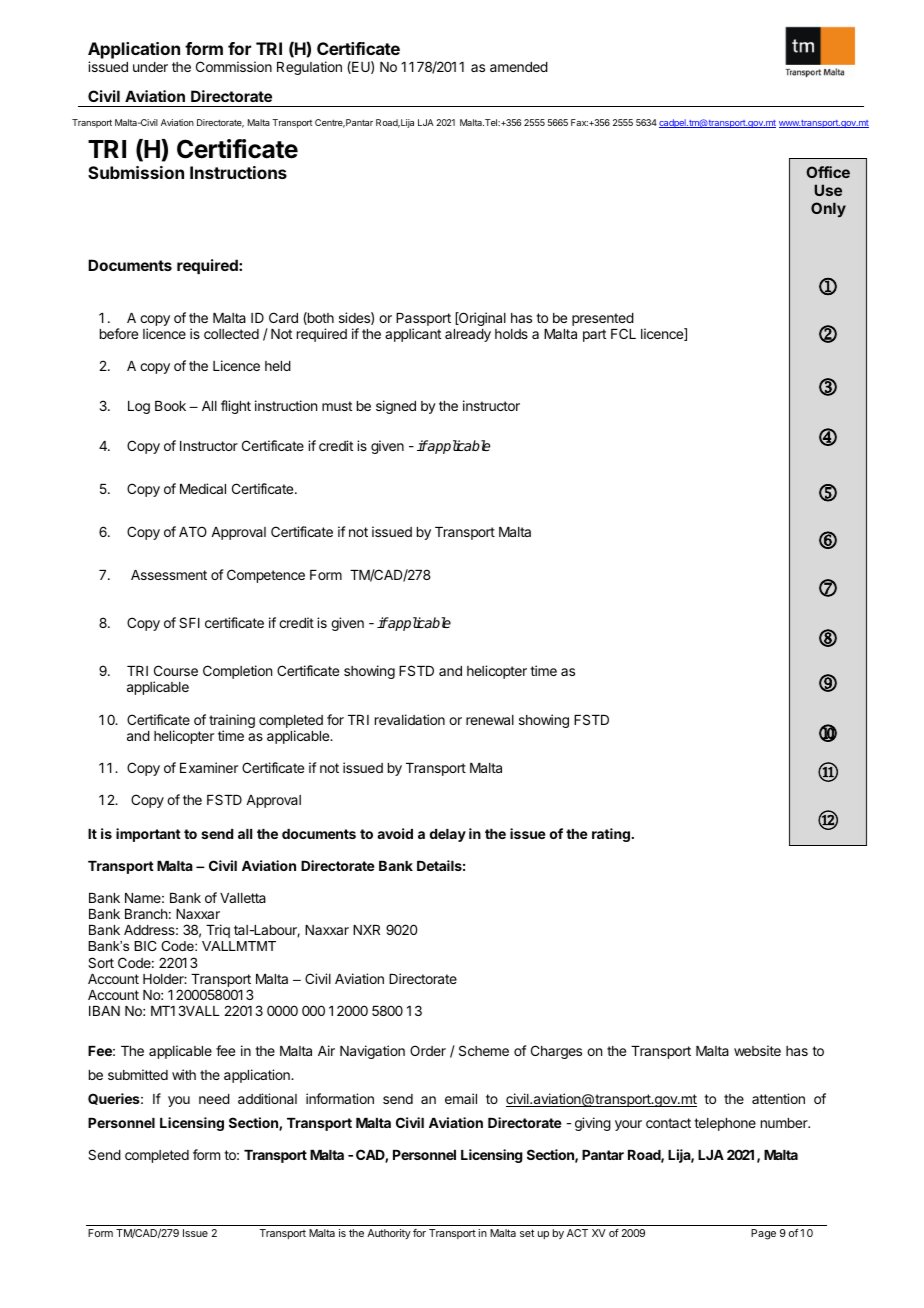 This screenshot has height=1308, width=924. Describe the element at coordinates (490, 720) in the screenshot. I see `renewal` at that location.
